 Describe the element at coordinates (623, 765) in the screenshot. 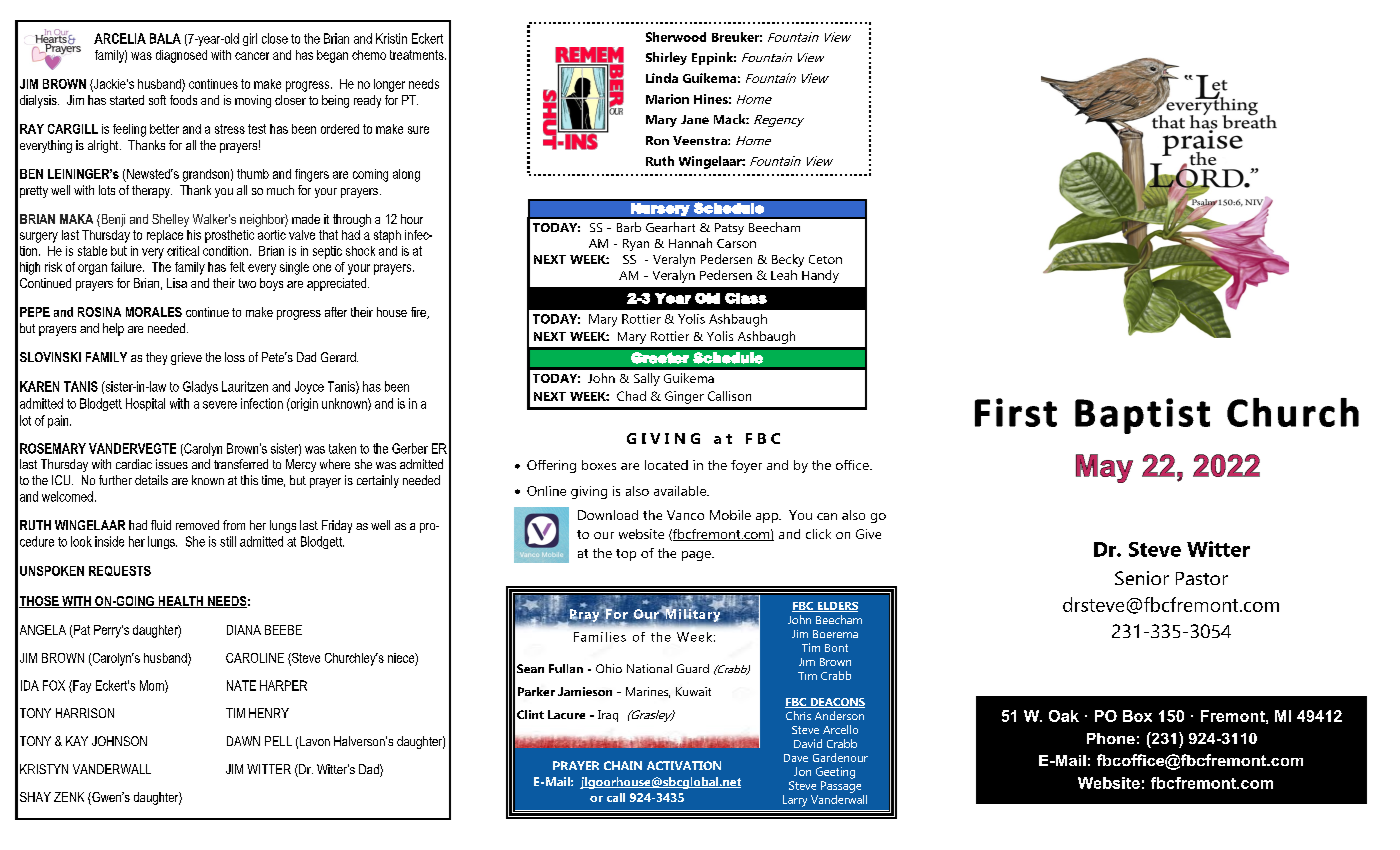

I see `CHAIN` at that location.
